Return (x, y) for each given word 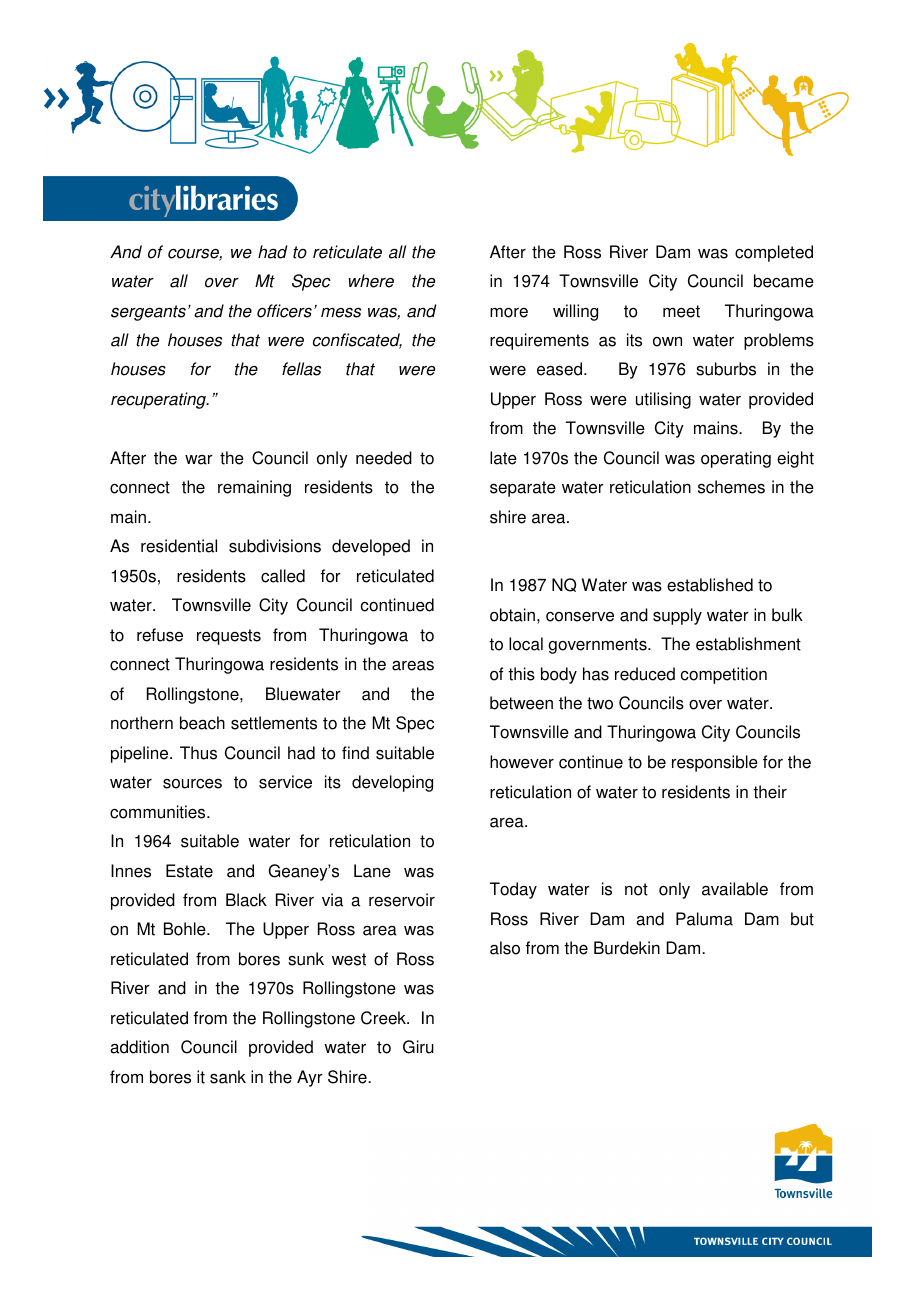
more (509, 313)
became (784, 281)
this (521, 674)
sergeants (148, 313)
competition (724, 675)
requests (229, 637)
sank (228, 1077)
